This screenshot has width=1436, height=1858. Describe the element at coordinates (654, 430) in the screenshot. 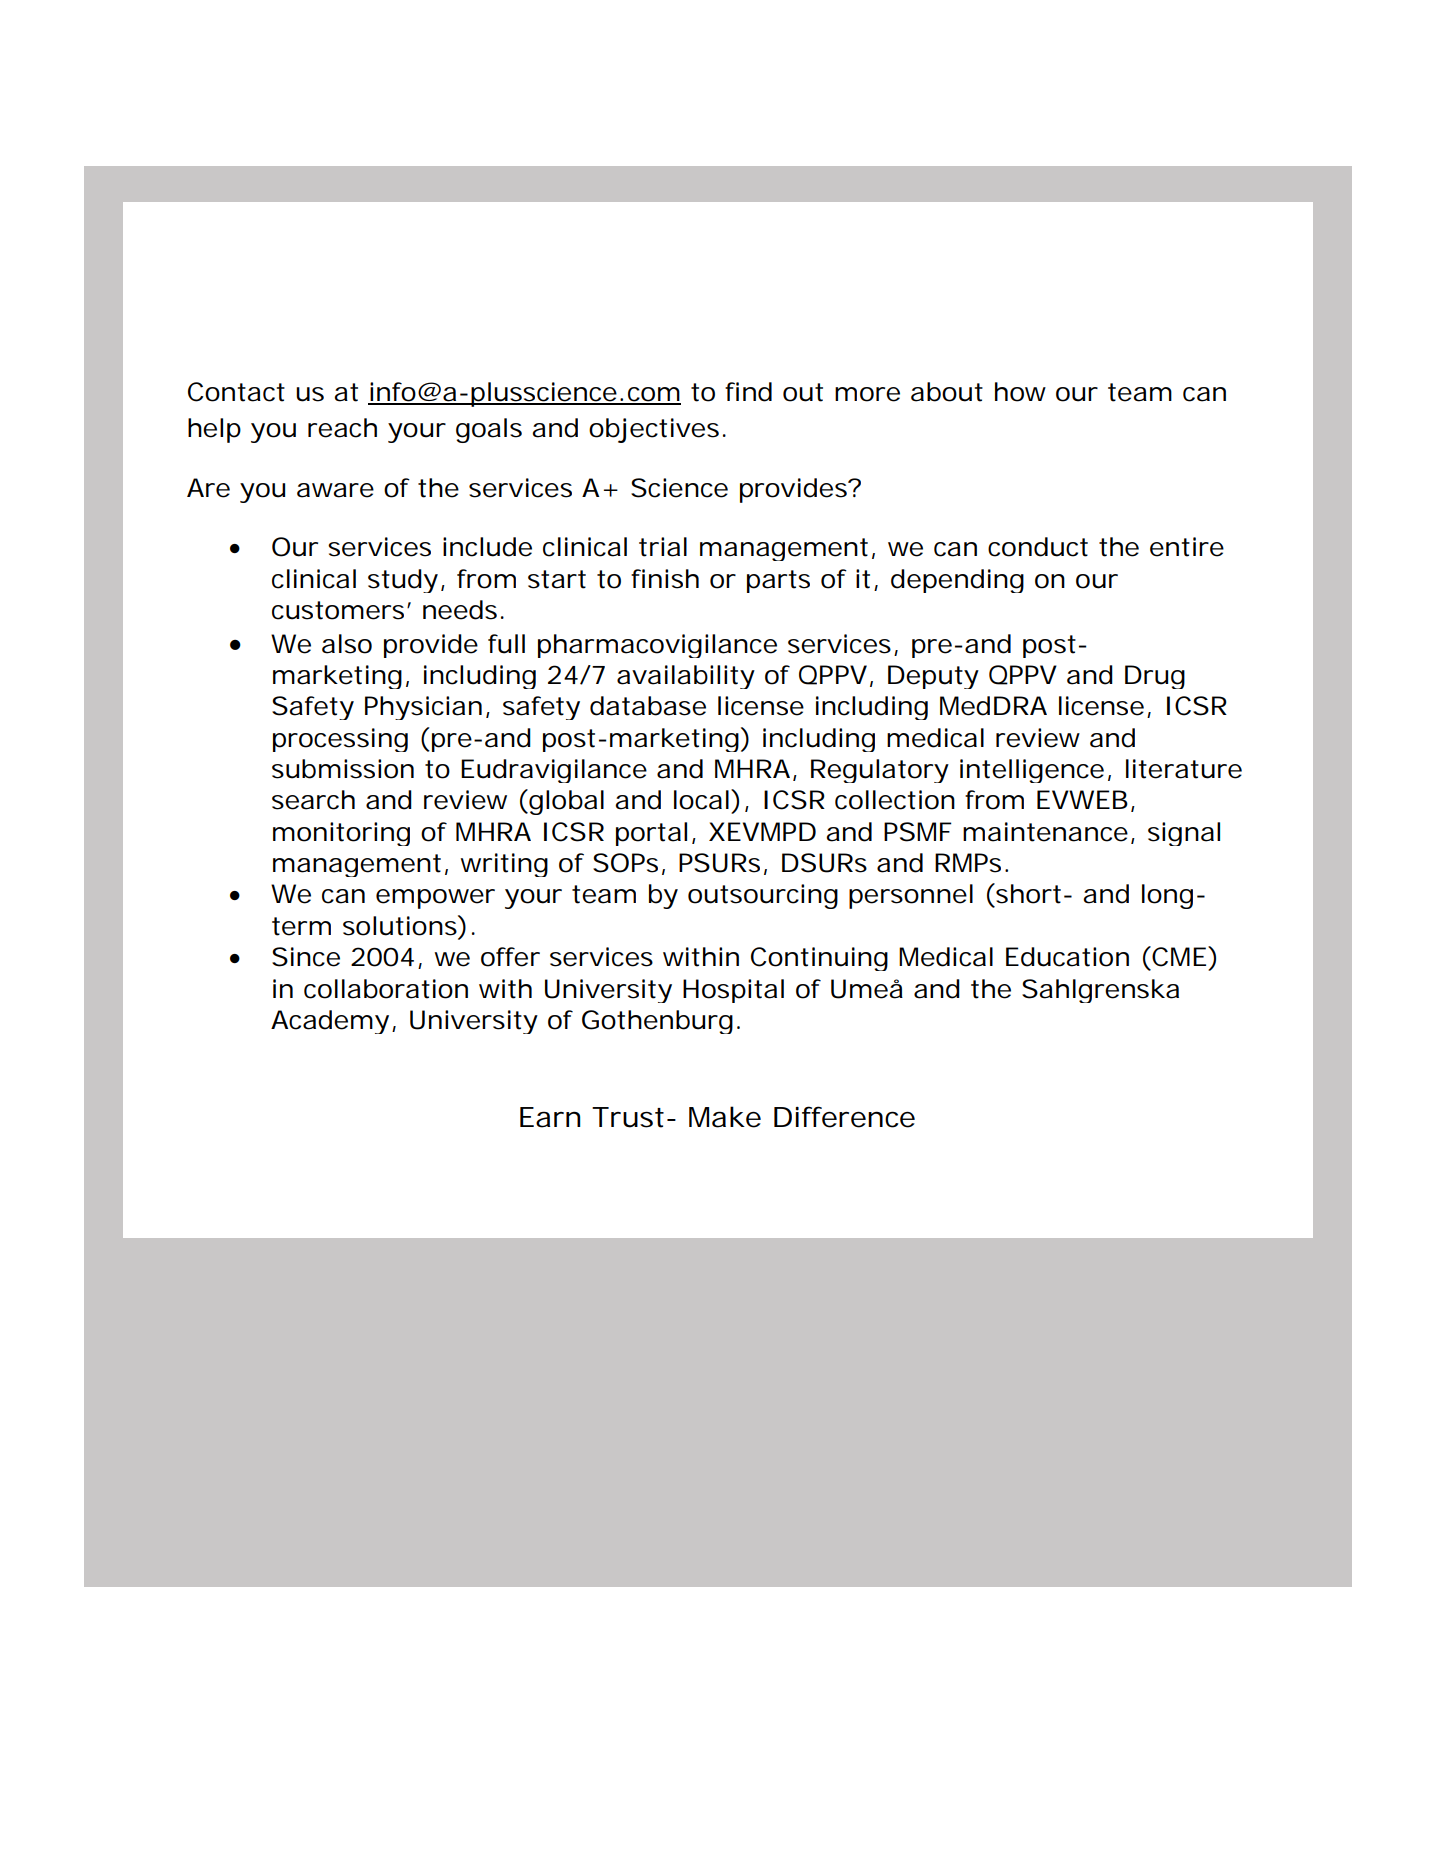

I see `objectives` at that location.
